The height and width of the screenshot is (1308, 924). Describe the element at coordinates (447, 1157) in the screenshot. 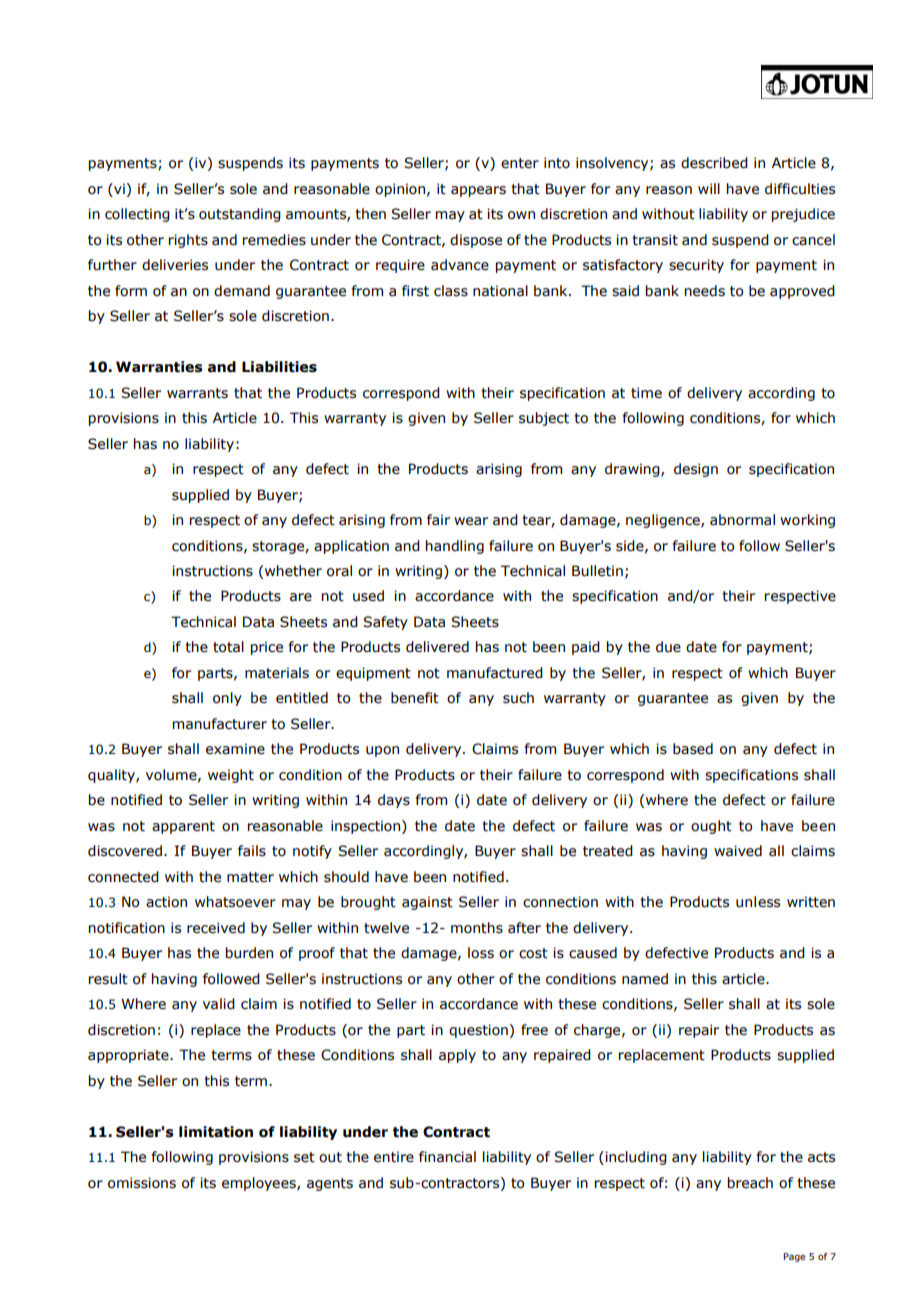

I see `financial` at that location.
